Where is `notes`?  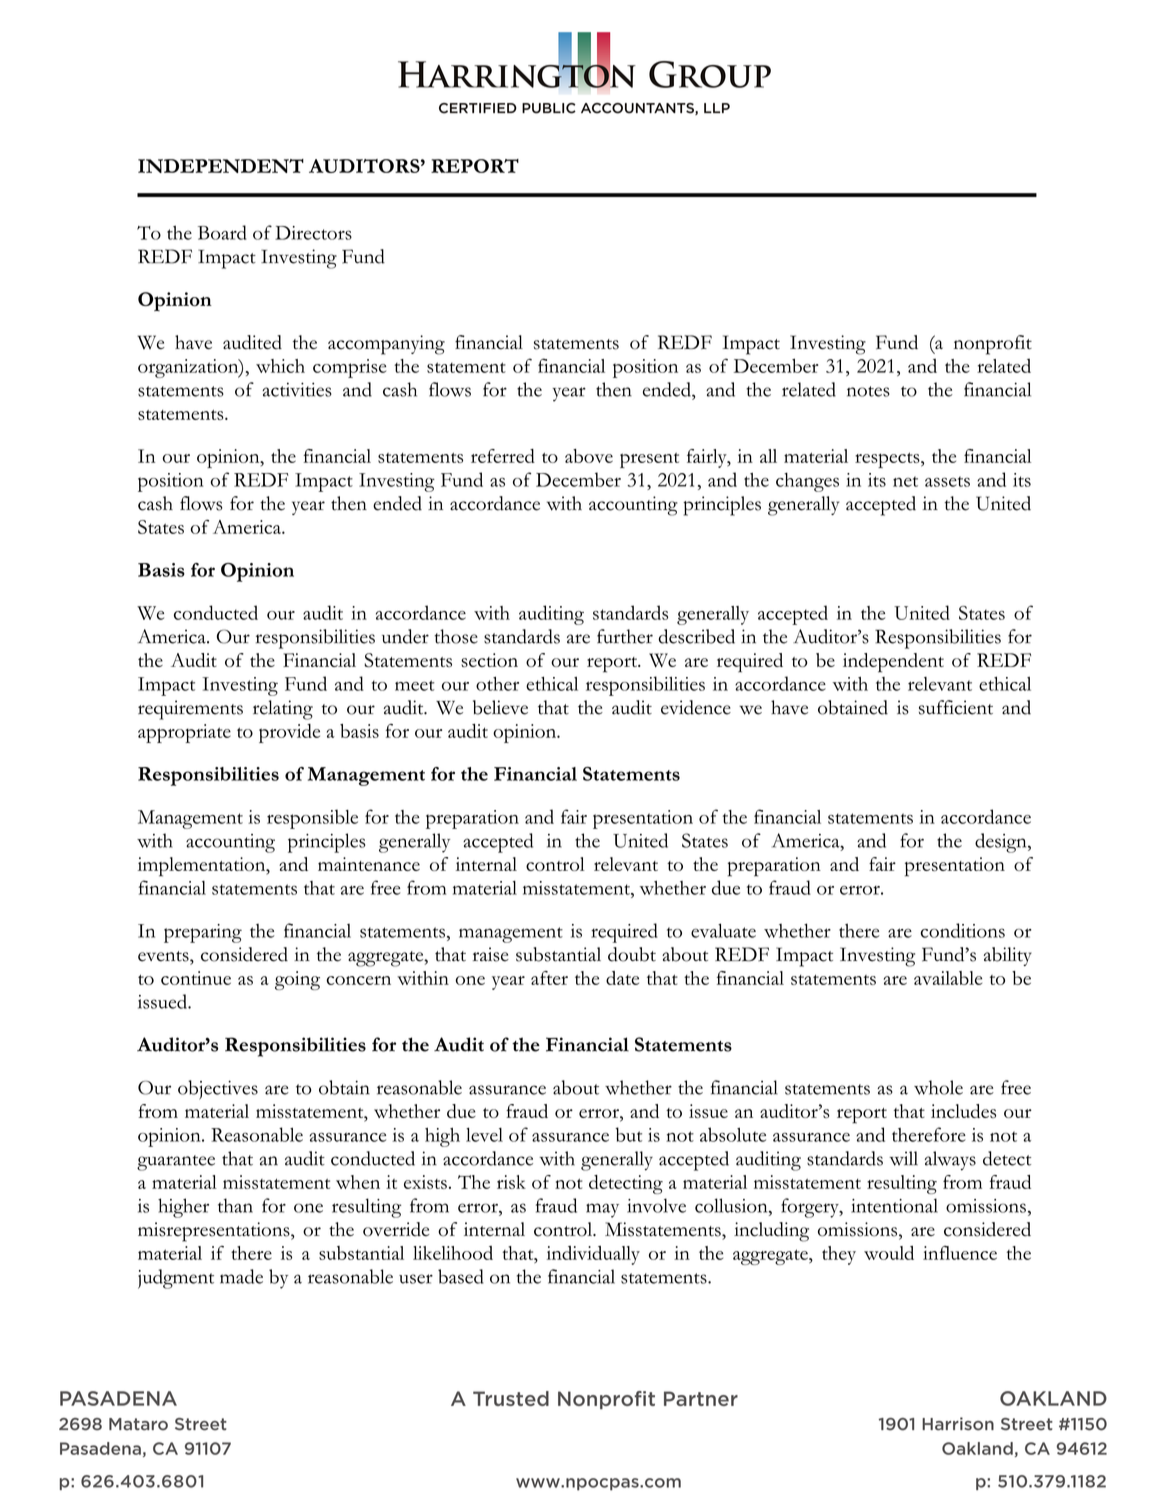
notes is located at coordinates (868, 391).
